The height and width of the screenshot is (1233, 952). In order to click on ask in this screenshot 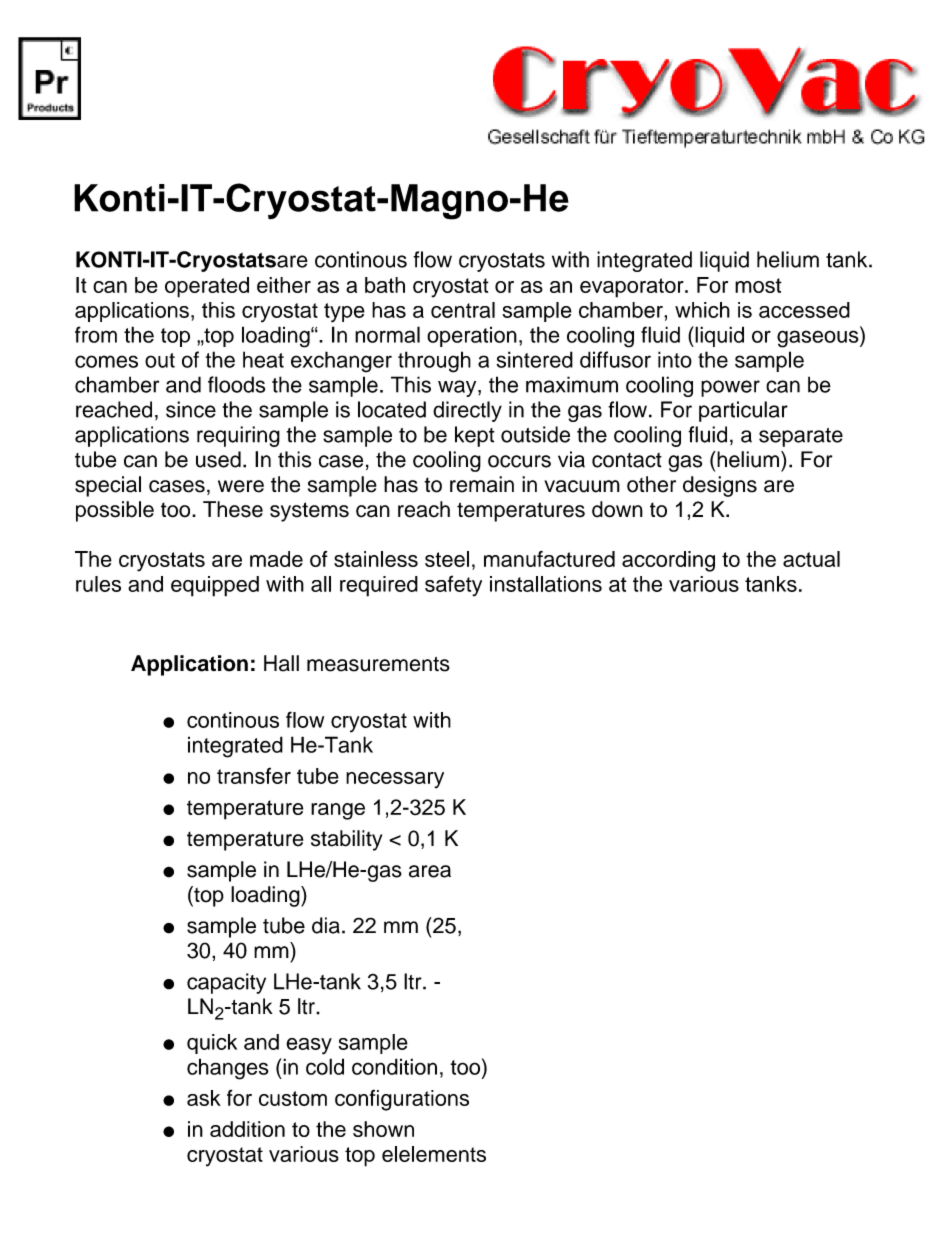, I will do `click(204, 1098)`.
